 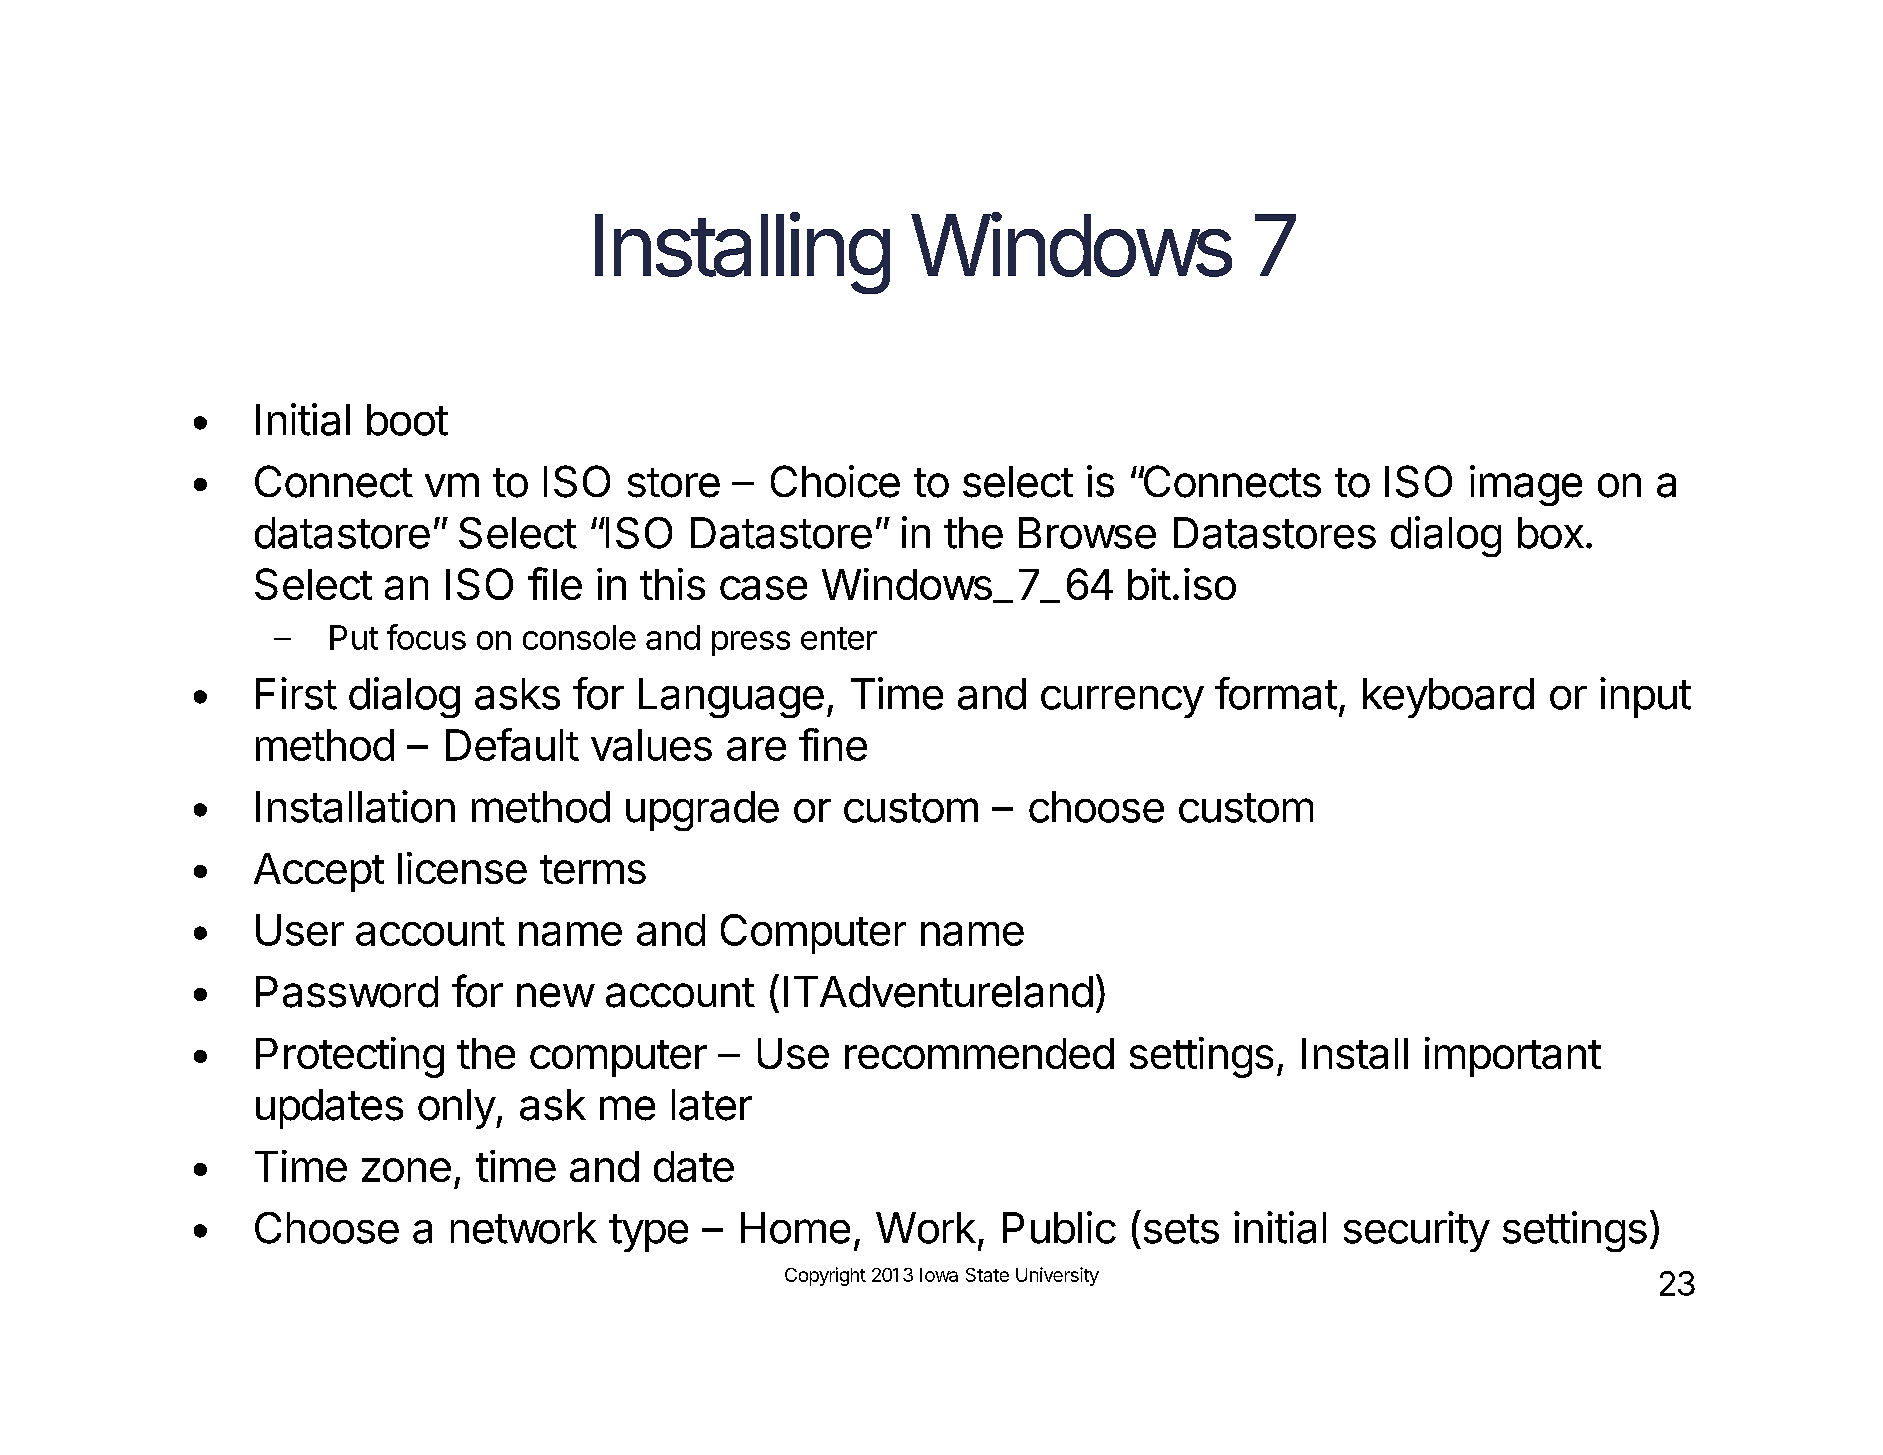 What do you see at coordinates (462, 868) in the screenshot?
I see `license` at bounding box center [462, 868].
